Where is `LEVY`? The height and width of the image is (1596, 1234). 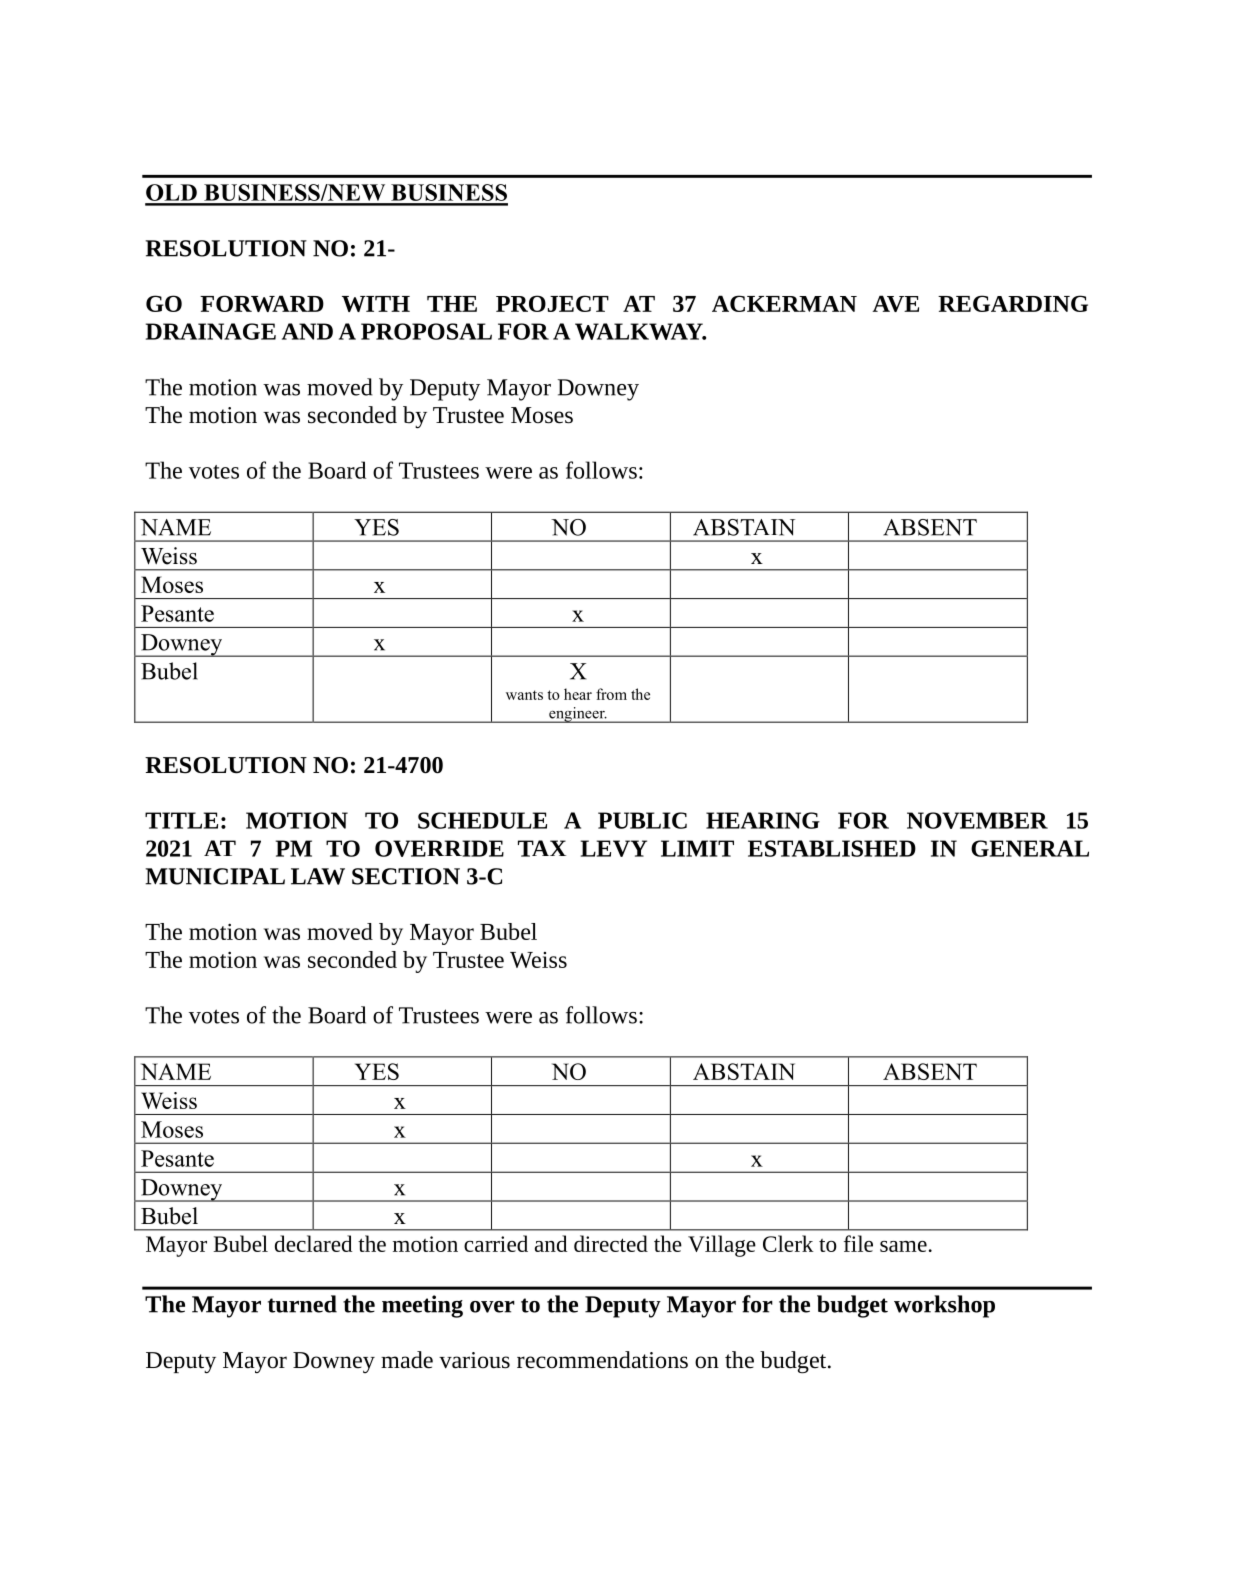
LEVY is located at coordinates (614, 848).
